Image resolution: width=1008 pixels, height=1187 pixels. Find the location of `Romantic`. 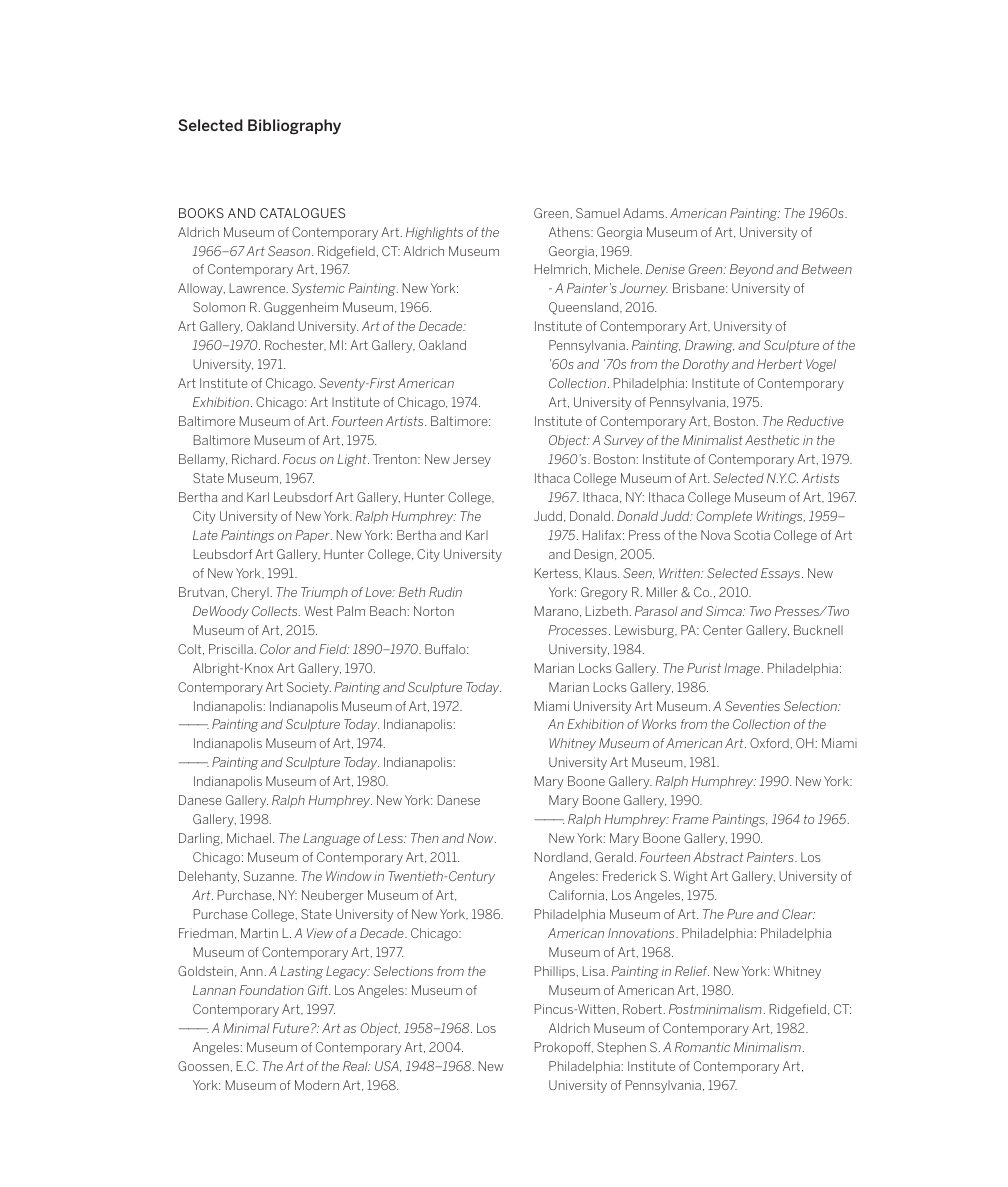

Romantic is located at coordinates (702, 1047).
